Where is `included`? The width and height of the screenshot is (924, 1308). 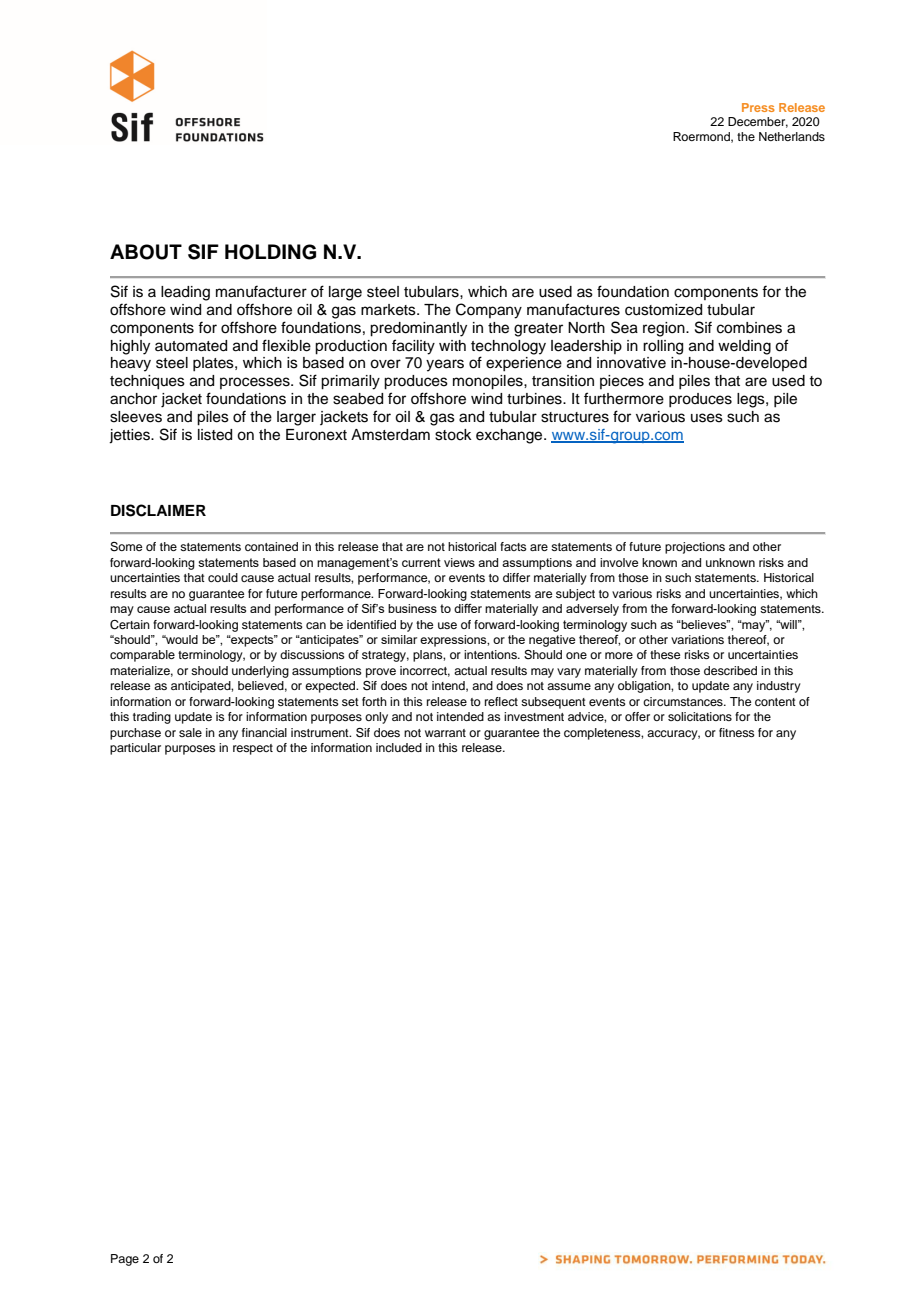
included is located at coordinates (399, 747).
